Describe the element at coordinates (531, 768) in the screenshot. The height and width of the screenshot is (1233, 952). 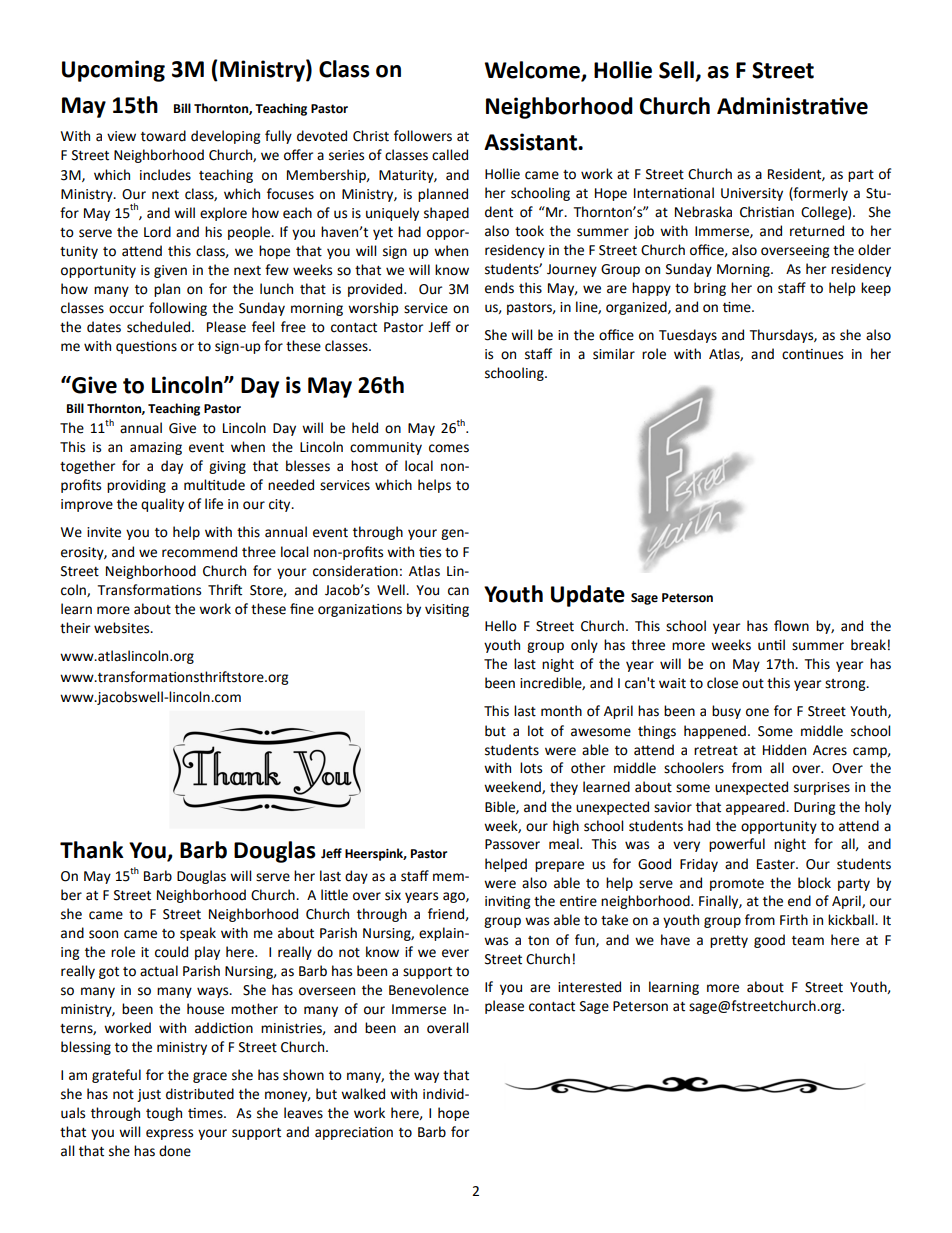
I see `lots` at that location.
